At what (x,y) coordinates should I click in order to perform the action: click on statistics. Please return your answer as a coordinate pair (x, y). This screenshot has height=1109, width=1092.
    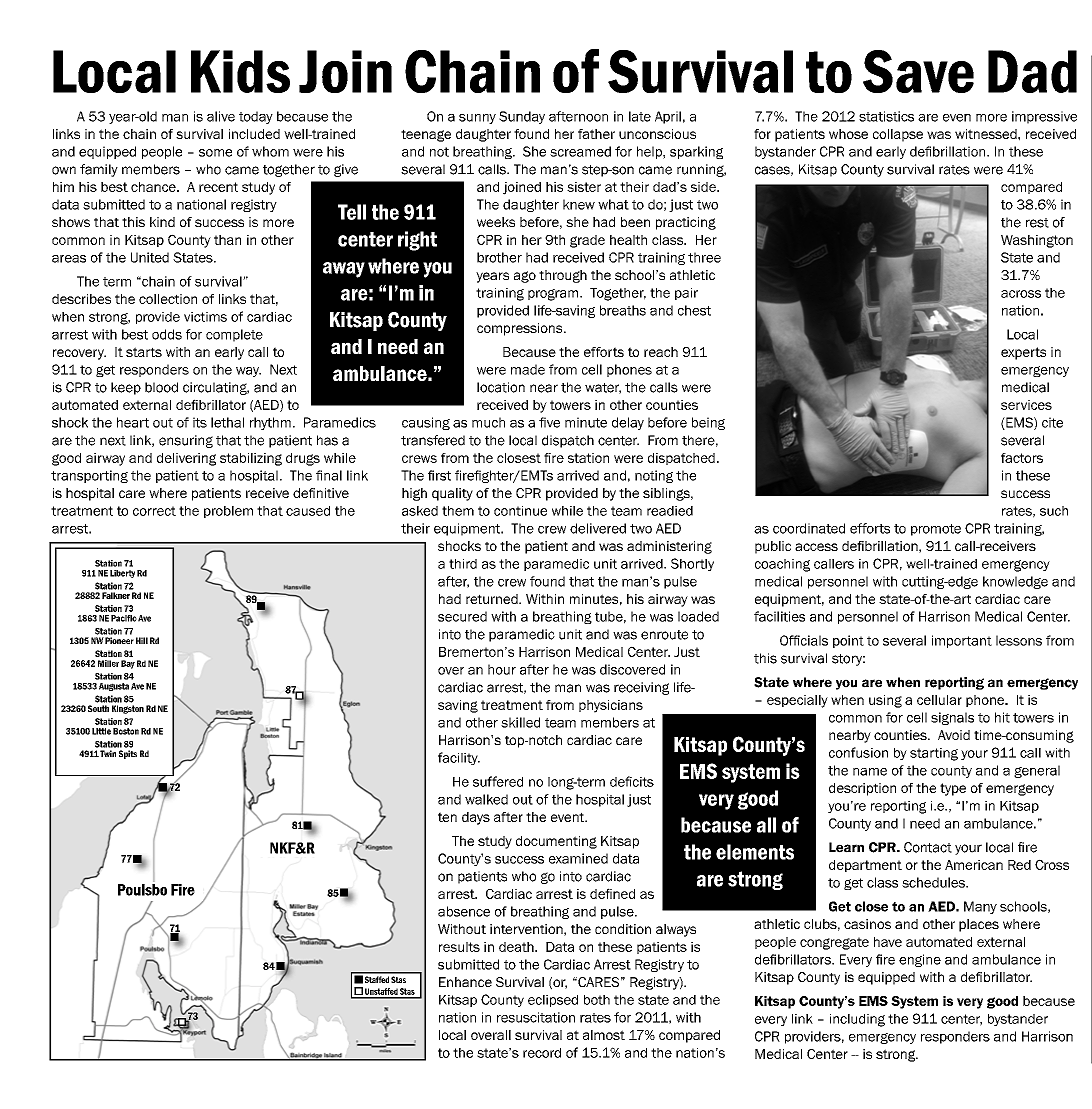
    Looking at the image, I should click on (886, 116).
